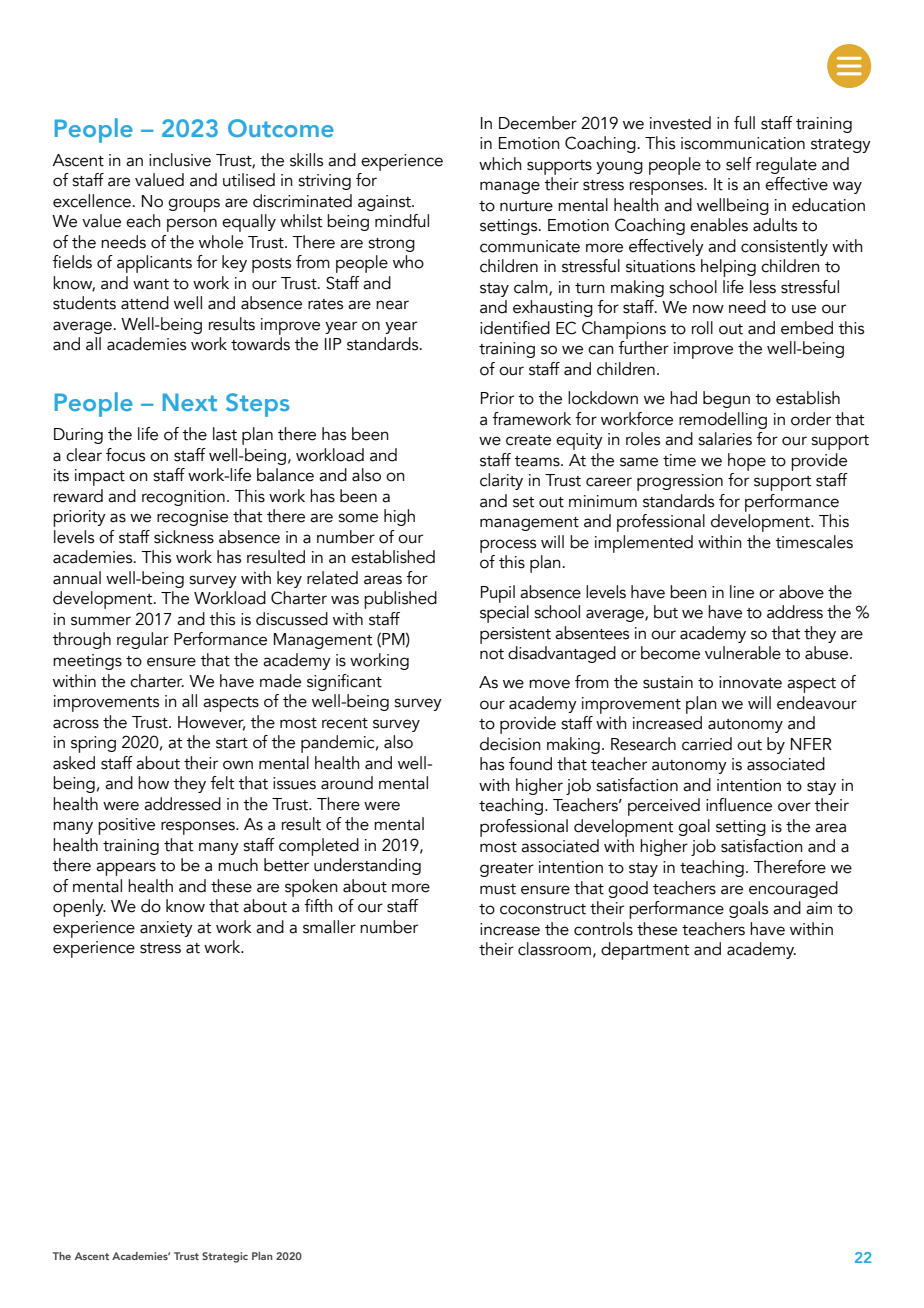 Image resolution: width=924 pixels, height=1308 pixels. Describe the element at coordinates (747, 462) in the screenshot. I see `hope` at that location.
